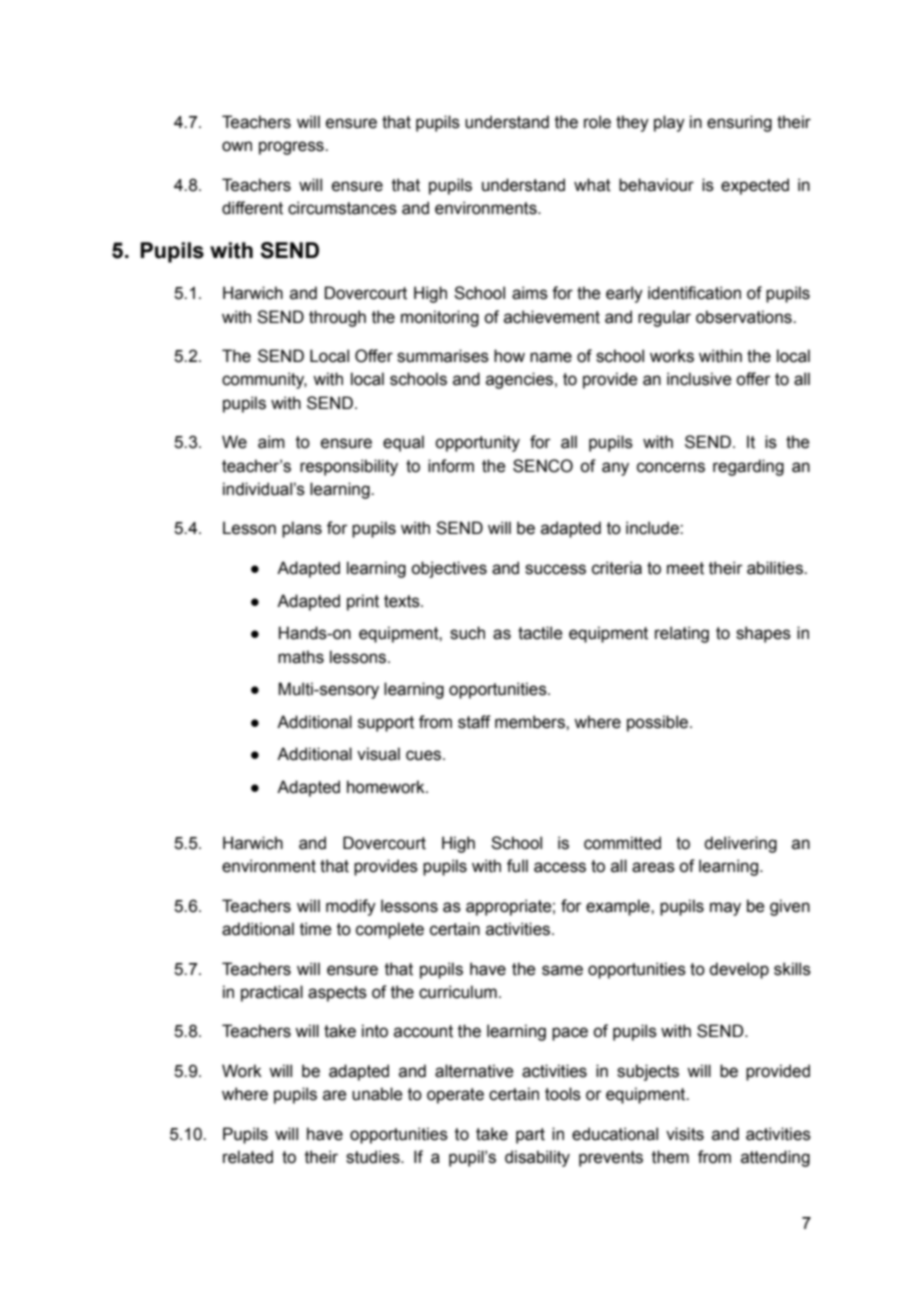  What do you see at coordinates (292, 148) in the document?
I see `progress` at bounding box center [292, 148].
